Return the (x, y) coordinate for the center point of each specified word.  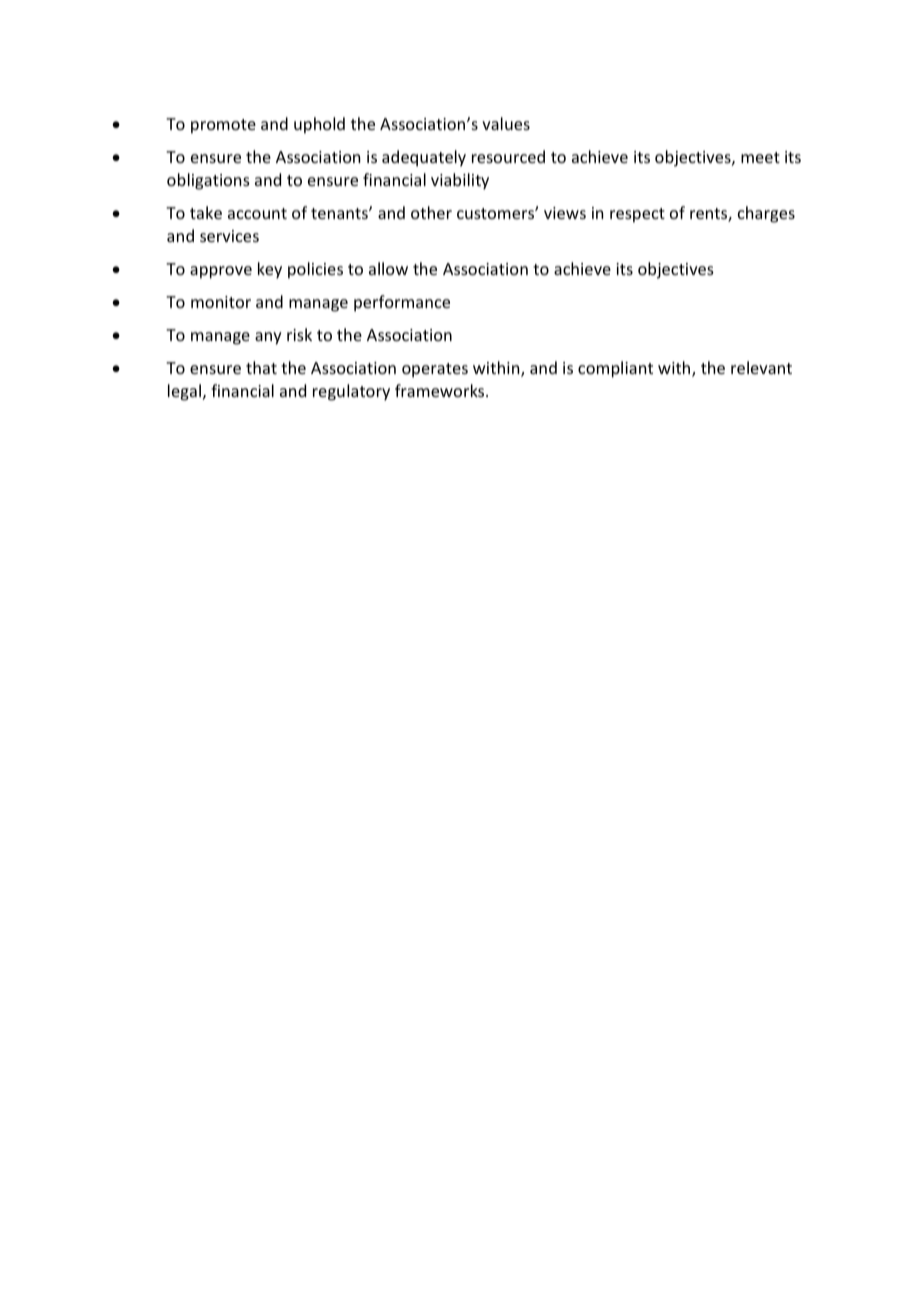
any (268, 338)
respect (637, 215)
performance (402, 303)
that (261, 367)
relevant (761, 367)
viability (460, 181)
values (506, 123)
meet (760, 157)
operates (435, 370)
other (431, 212)
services (229, 236)
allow (388, 268)
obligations (208, 181)
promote (223, 126)
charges (766, 214)
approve (221, 272)
